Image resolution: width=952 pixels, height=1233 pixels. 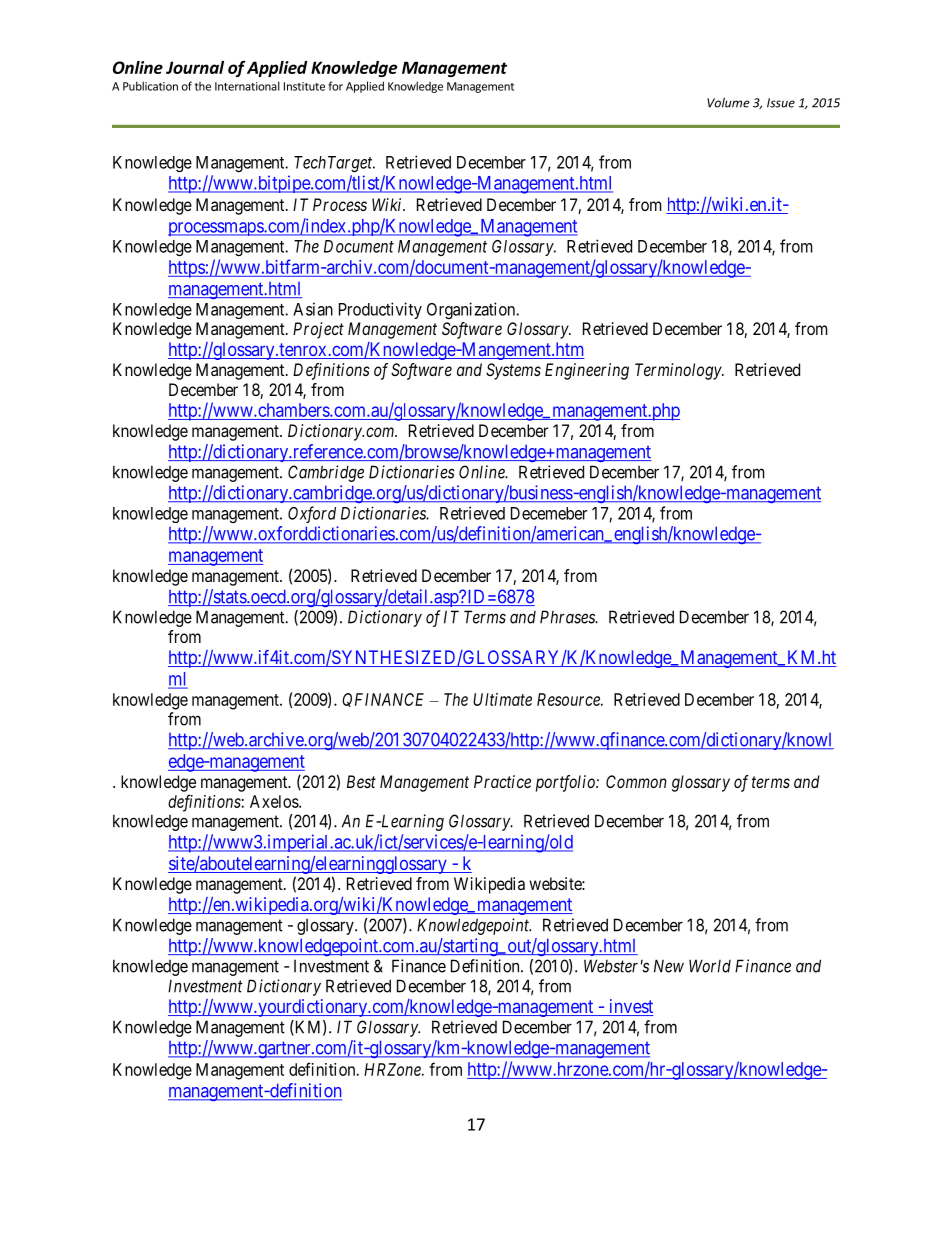 What do you see at coordinates (304, 86) in the page?
I see `Institute` at bounding box center [304, 86].
